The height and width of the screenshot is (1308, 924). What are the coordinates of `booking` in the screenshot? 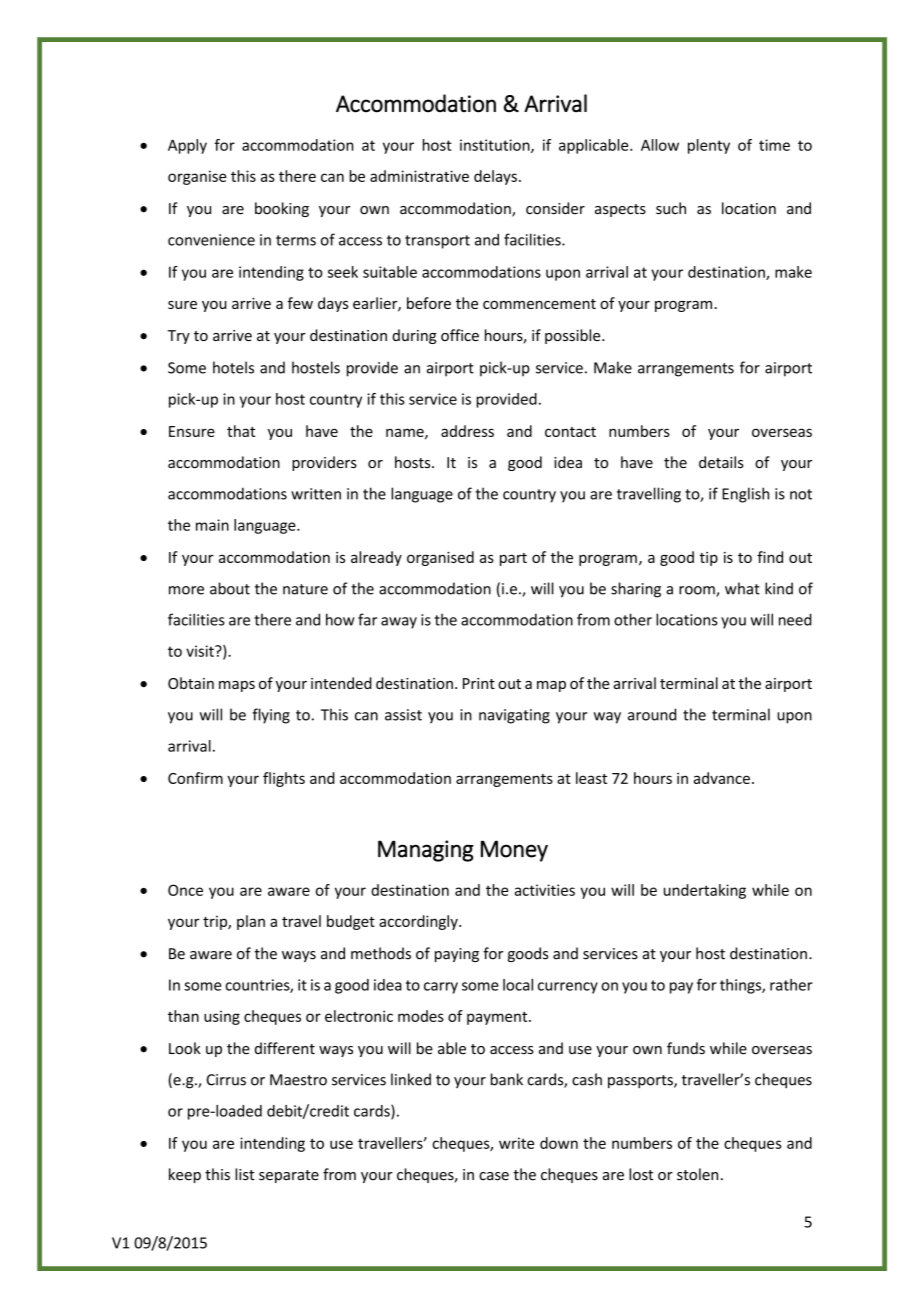 It's located at (282, 209).
